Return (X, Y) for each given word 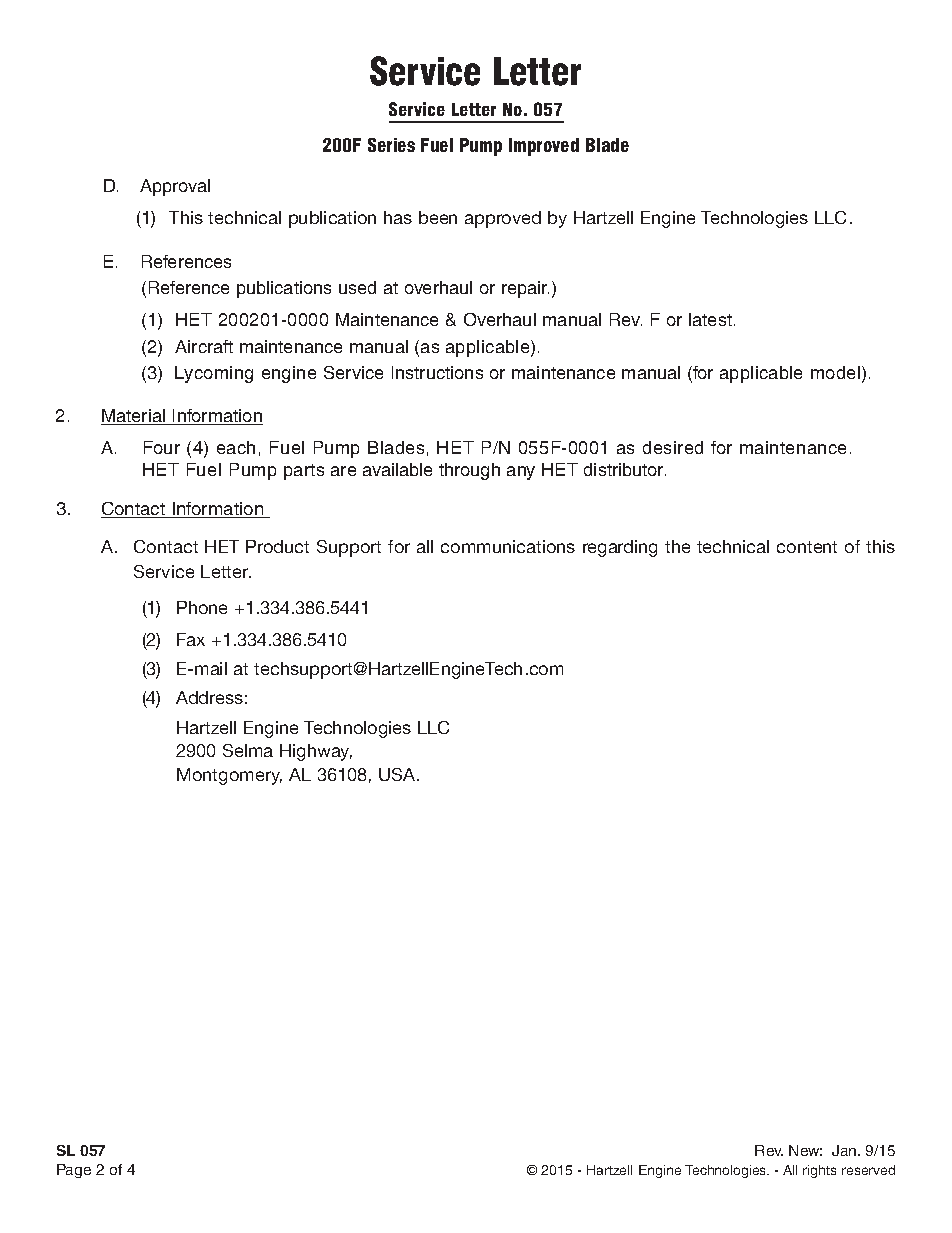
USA (398, 774)
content (807, 547)
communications (508, 546)
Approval (175, 187)
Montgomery (229, 776)
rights (819, 1171)
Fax (191, 639)
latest (710, 319)
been (438, 217)
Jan (845, 1150)
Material (134, 417)
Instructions (437, 372)
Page (74, 1171)
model (837, 374)
